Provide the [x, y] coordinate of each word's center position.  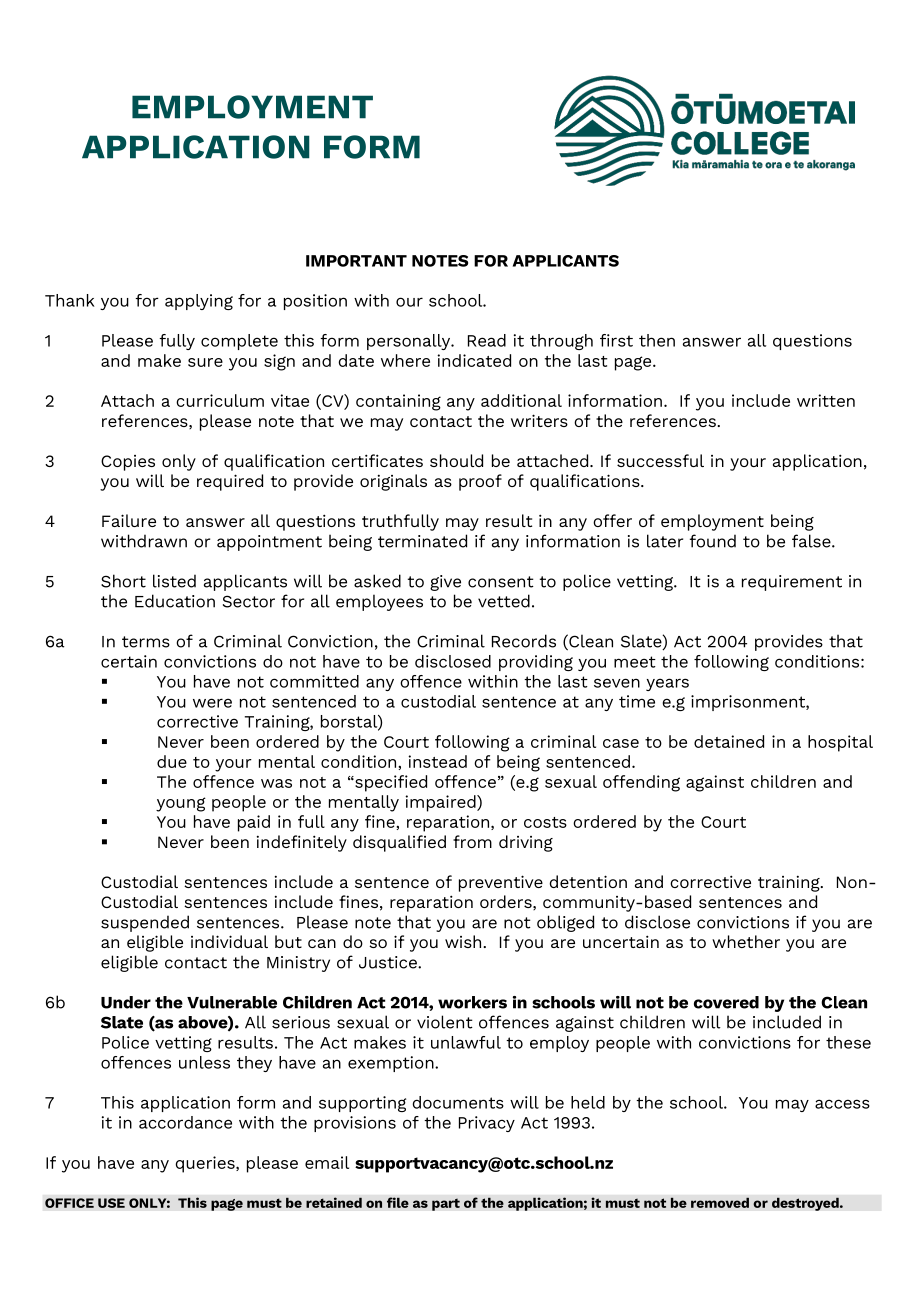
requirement [792, 583]
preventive [501, 883]
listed [174, 581]
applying [199, 302]
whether [746, 941]
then [657, 340]
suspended [145, 923]
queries [206, 1164]
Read [487, 340]
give [445, 583]
